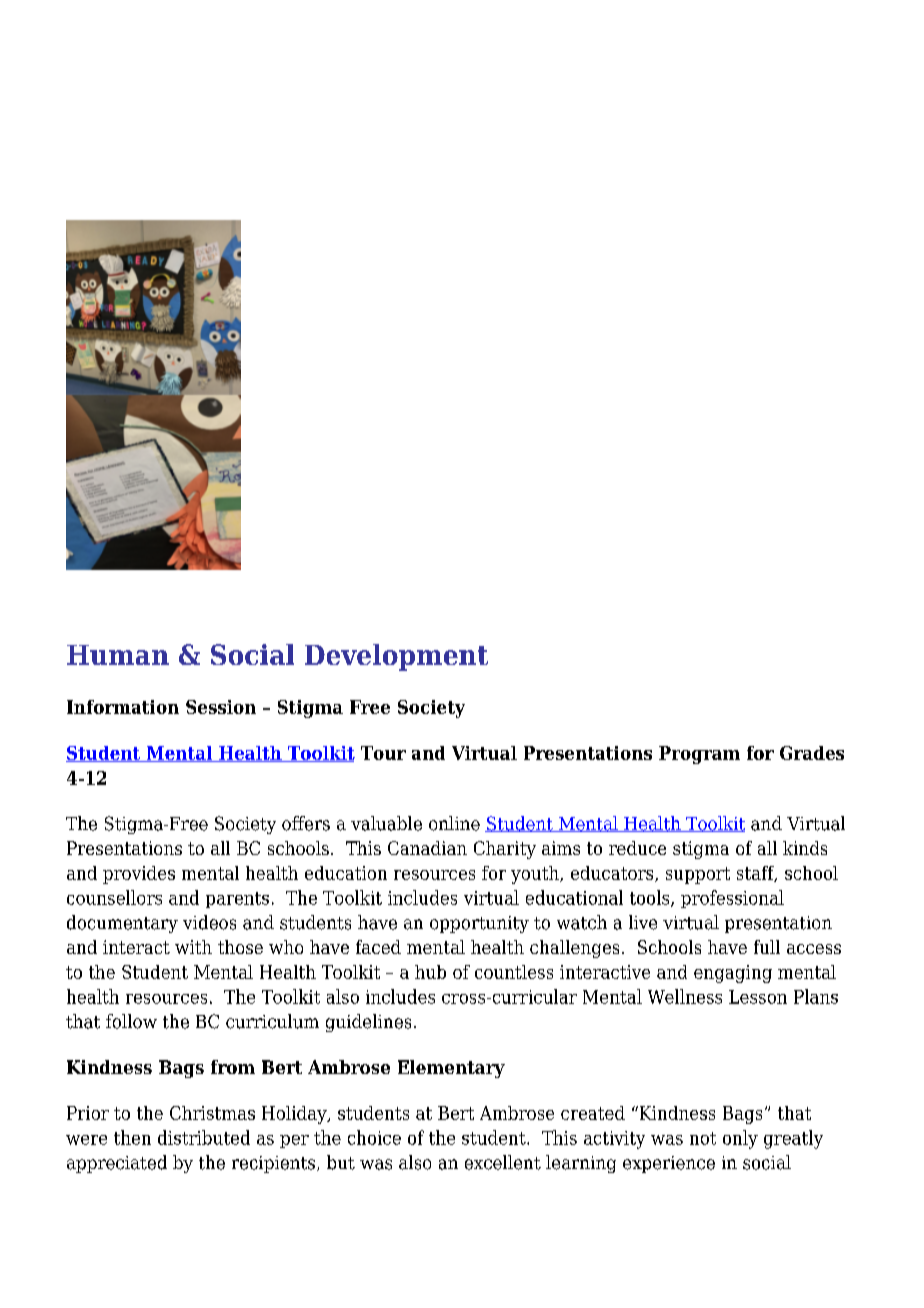 This screenshot has width=924, height=1308. I want to click on Development, so click(396, 657).
